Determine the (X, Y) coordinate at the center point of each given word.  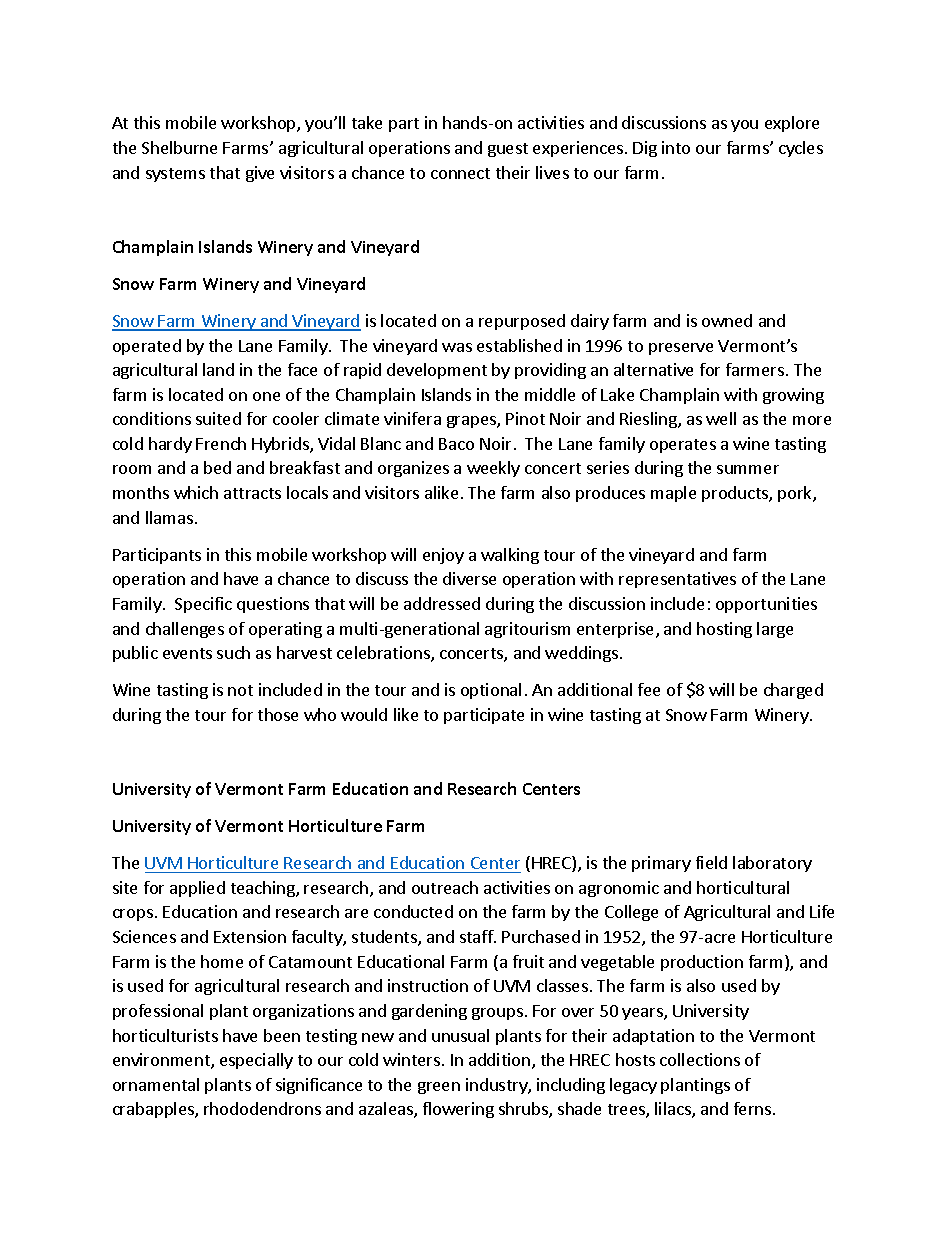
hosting (724, 630)
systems (175, 175)
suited (218, 418)
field (711, 862)
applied (197, 889)
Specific (203, 605)
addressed (442, 603)
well (721, 418)
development (437, 371)
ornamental (156, 1084)
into (676, 147)
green (439, 1088)
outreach (445, 887)
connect (460, 173)
